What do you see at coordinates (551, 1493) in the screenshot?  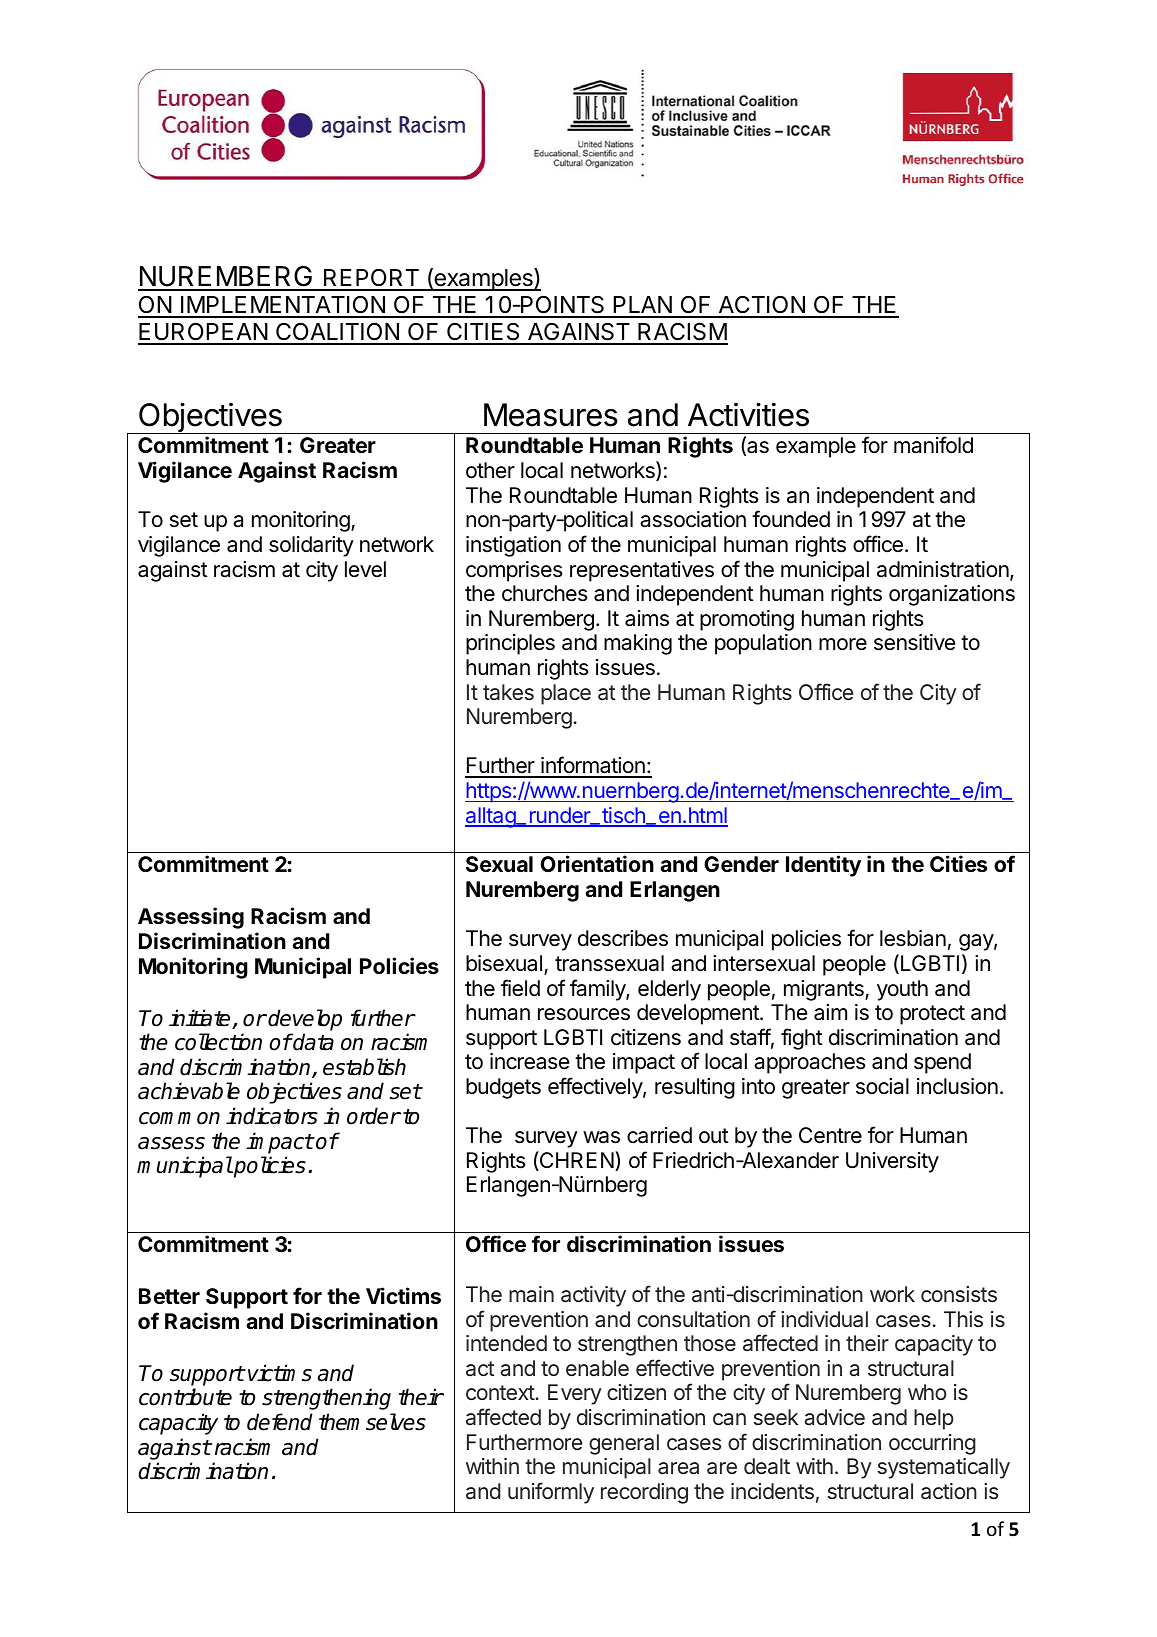 I see `uniformly` at bounding box center [551, 1493].
